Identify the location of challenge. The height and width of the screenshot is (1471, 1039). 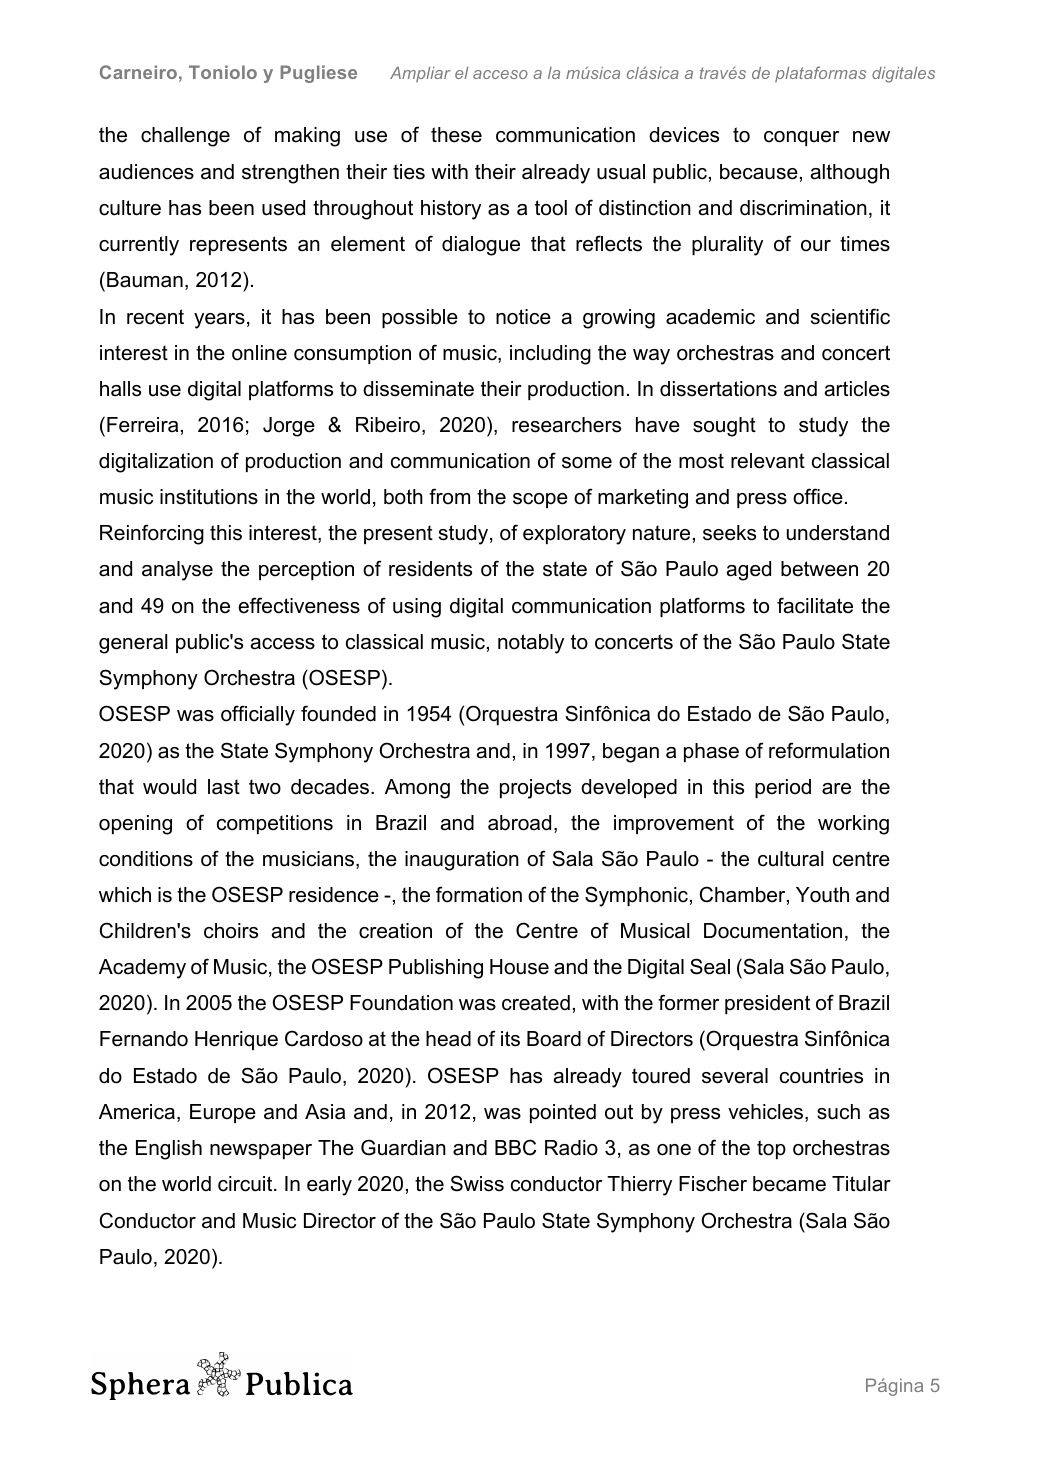
(185, 137).
